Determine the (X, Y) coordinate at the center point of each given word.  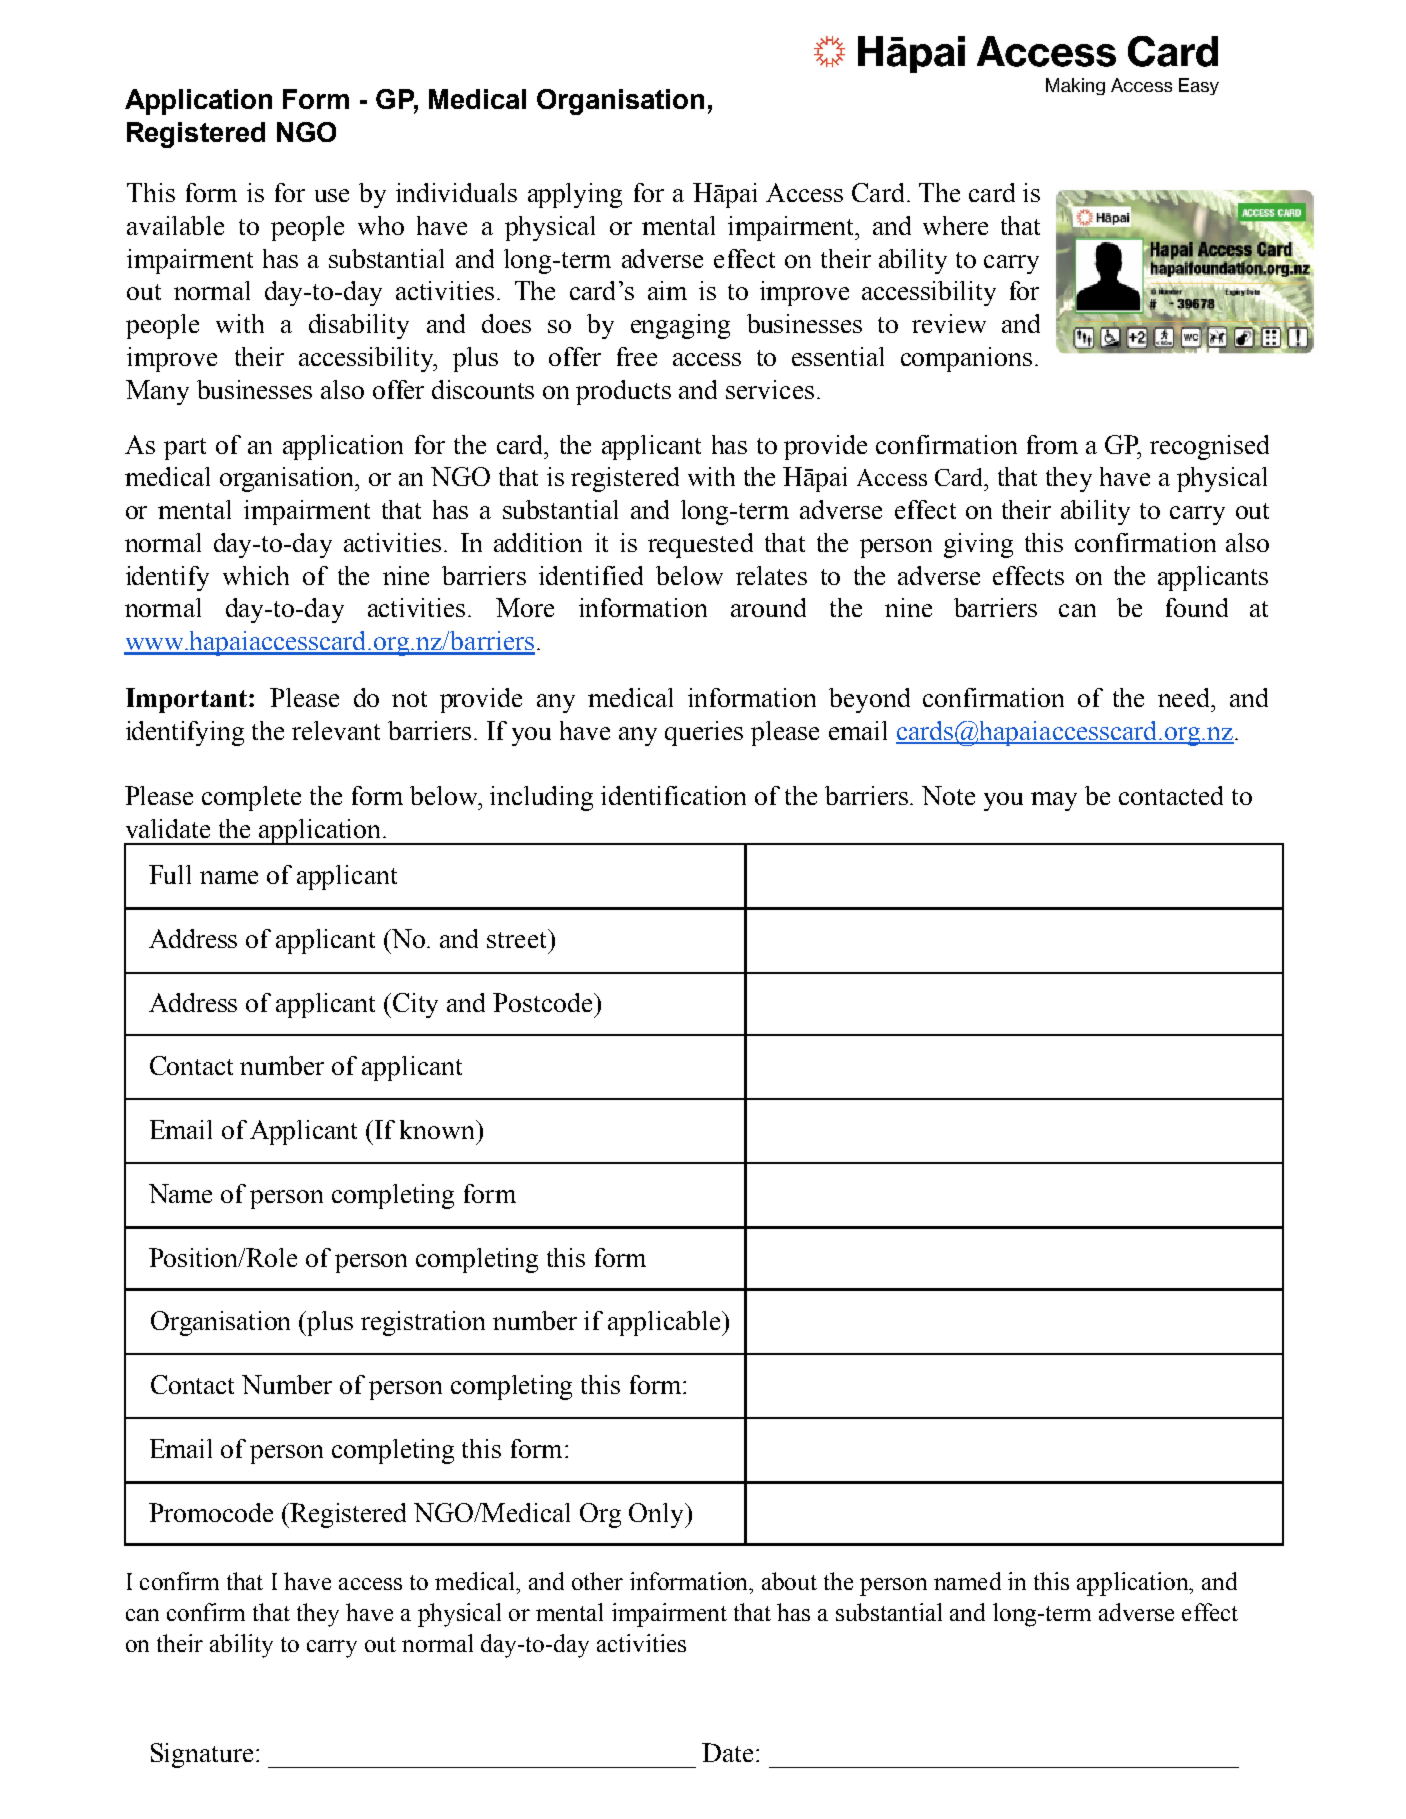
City (415, 1005)
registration (423, 1323)
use (332, 195)
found (1197, 607)
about (789, 1581)
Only (657, 1515)
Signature (202, 1755)
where (955, 225)
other (597, 1581)
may (1054, 801)
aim (667, 290)
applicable (665, 1323)
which (256, 575)
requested (700, 545)
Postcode (544, 1002)
